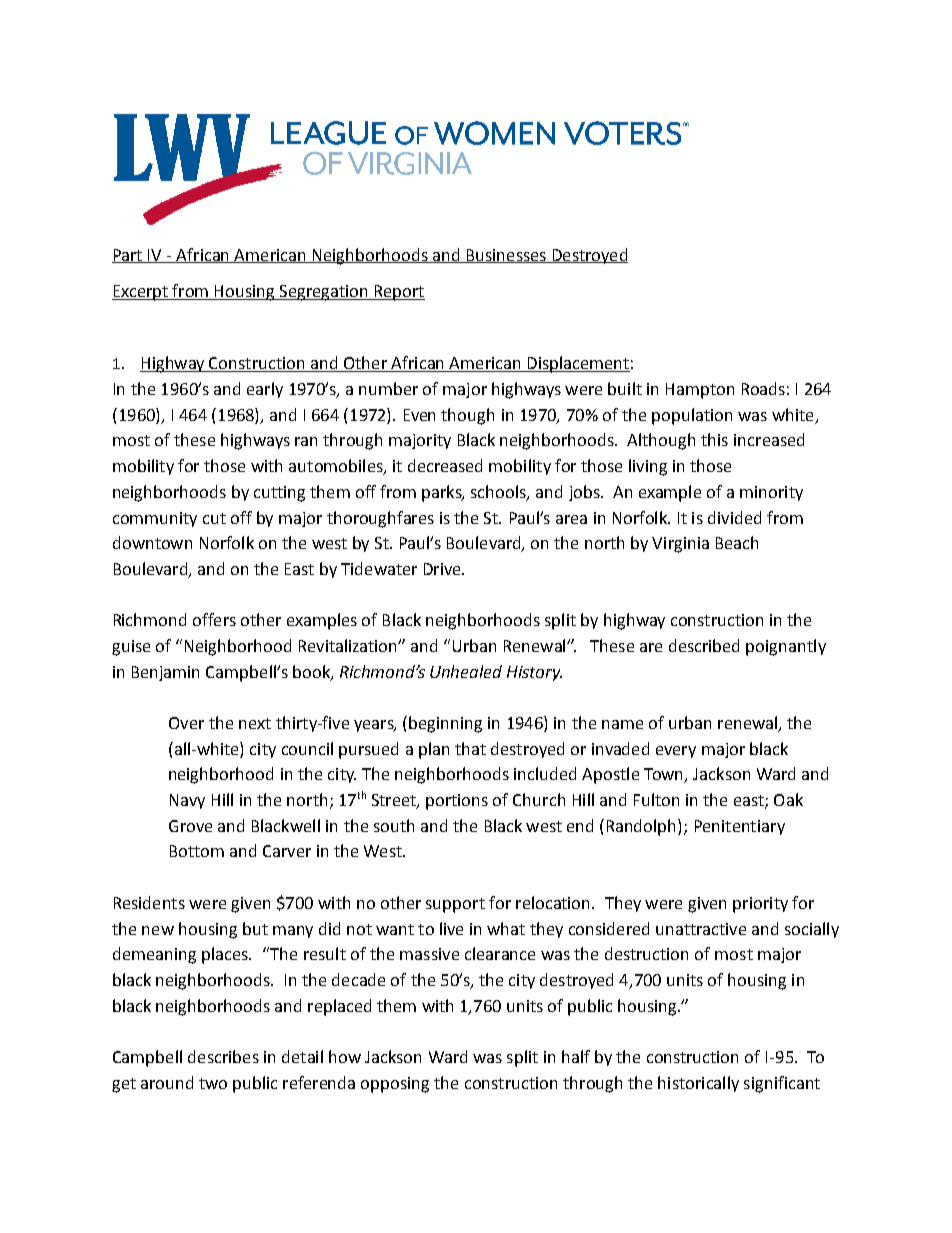 This screenshot has height=1233, width=952. What do you see at coordinates (737, 542) in the screenshot?
I see `Beach` at bounding box center [737, 542].
